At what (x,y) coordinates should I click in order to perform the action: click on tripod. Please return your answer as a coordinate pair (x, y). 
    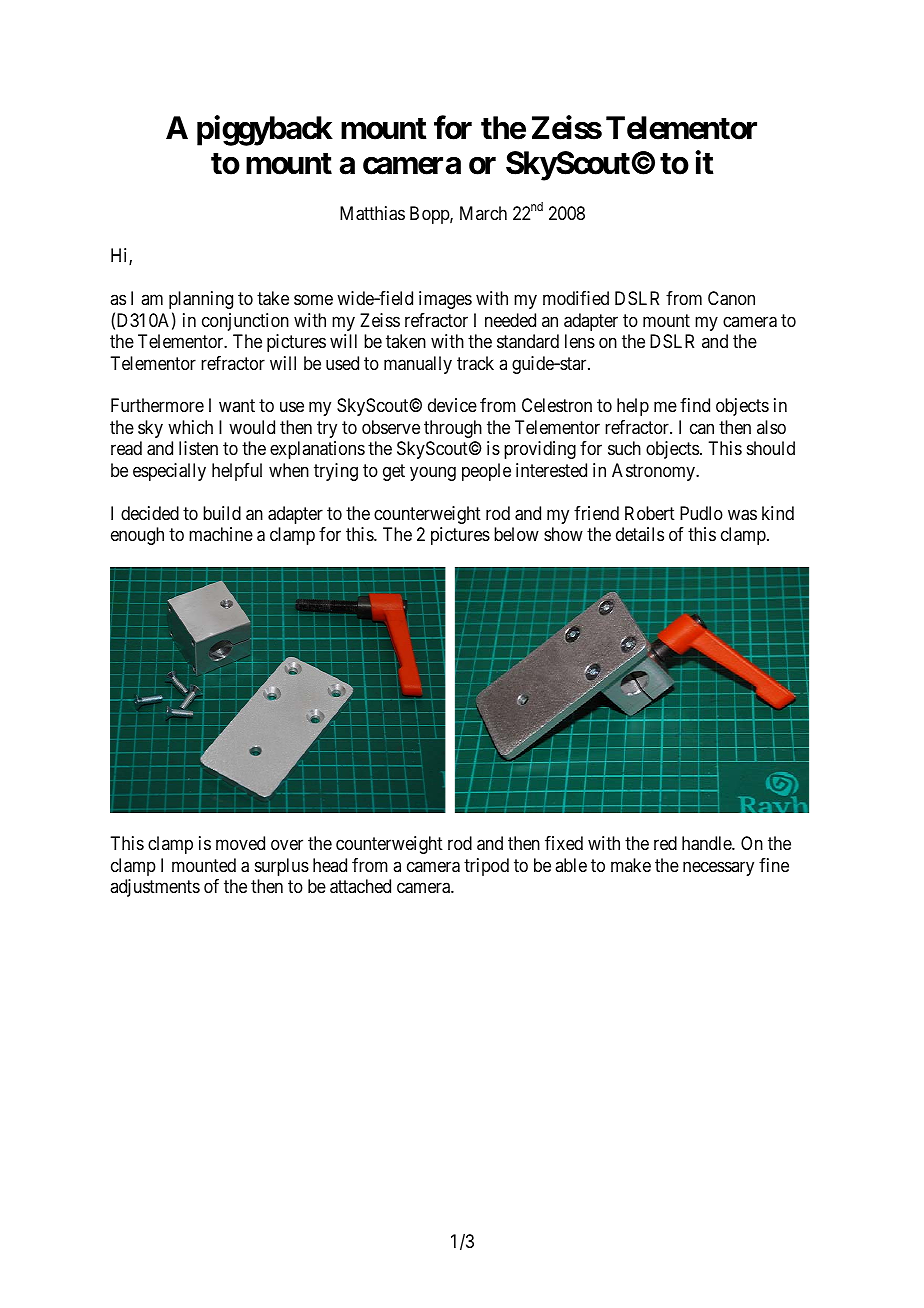
    Looking at the image, I should click on (486, 867).
